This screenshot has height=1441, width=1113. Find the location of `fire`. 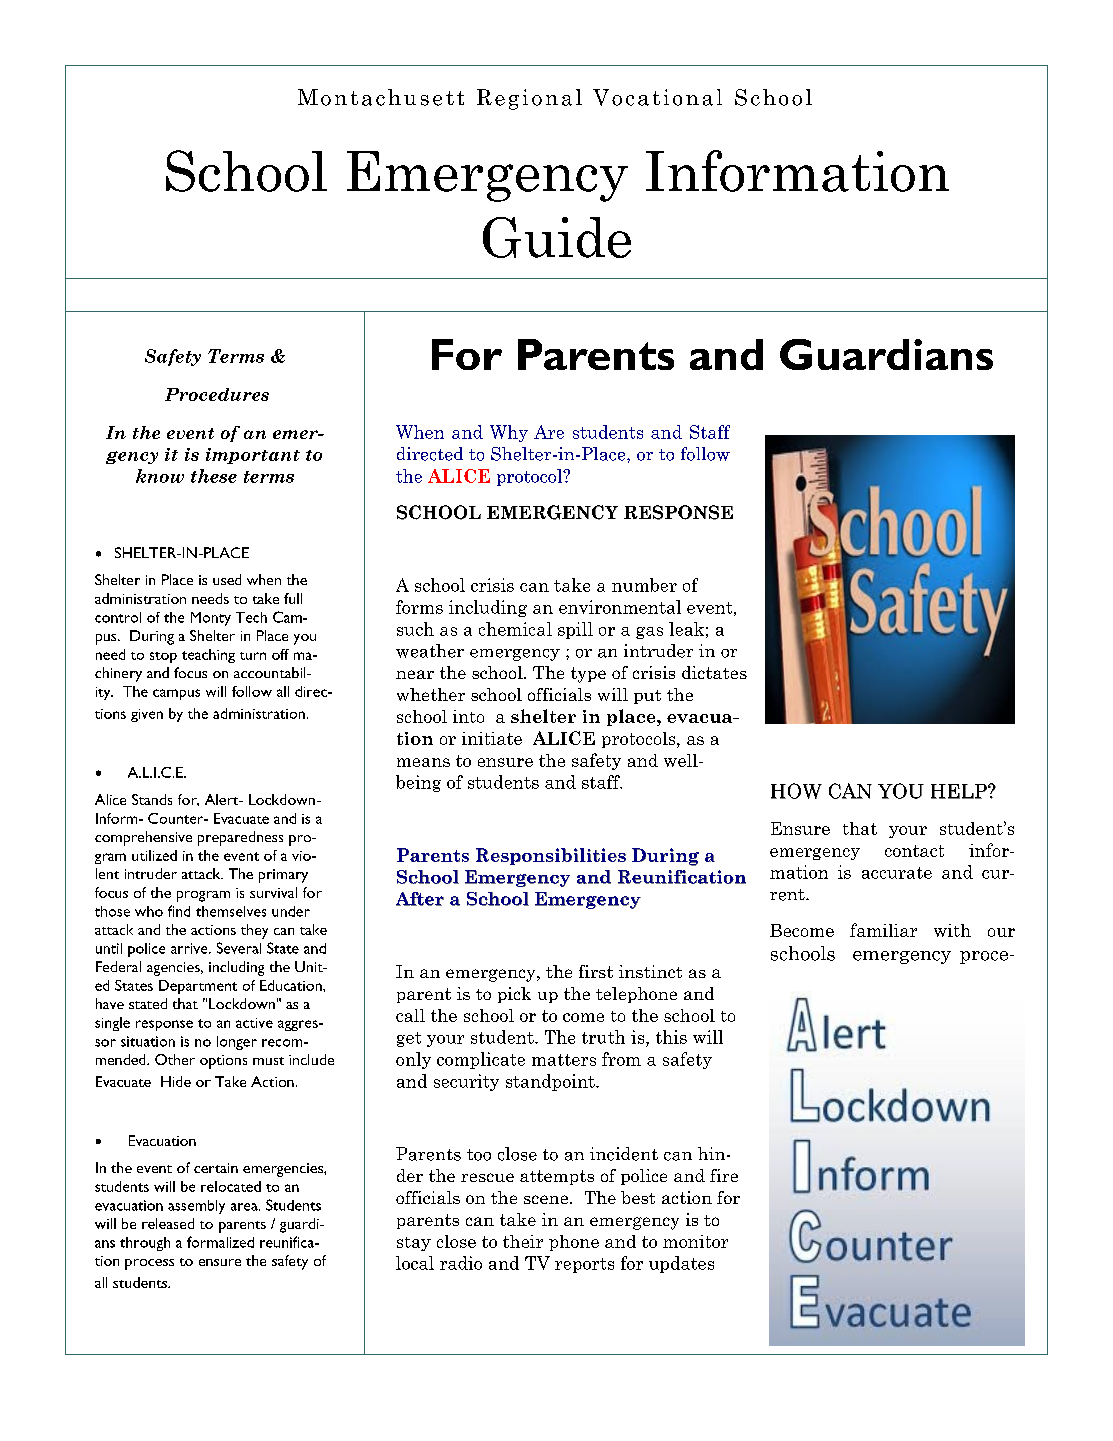

fire is located at coordinates (724, 1175).
